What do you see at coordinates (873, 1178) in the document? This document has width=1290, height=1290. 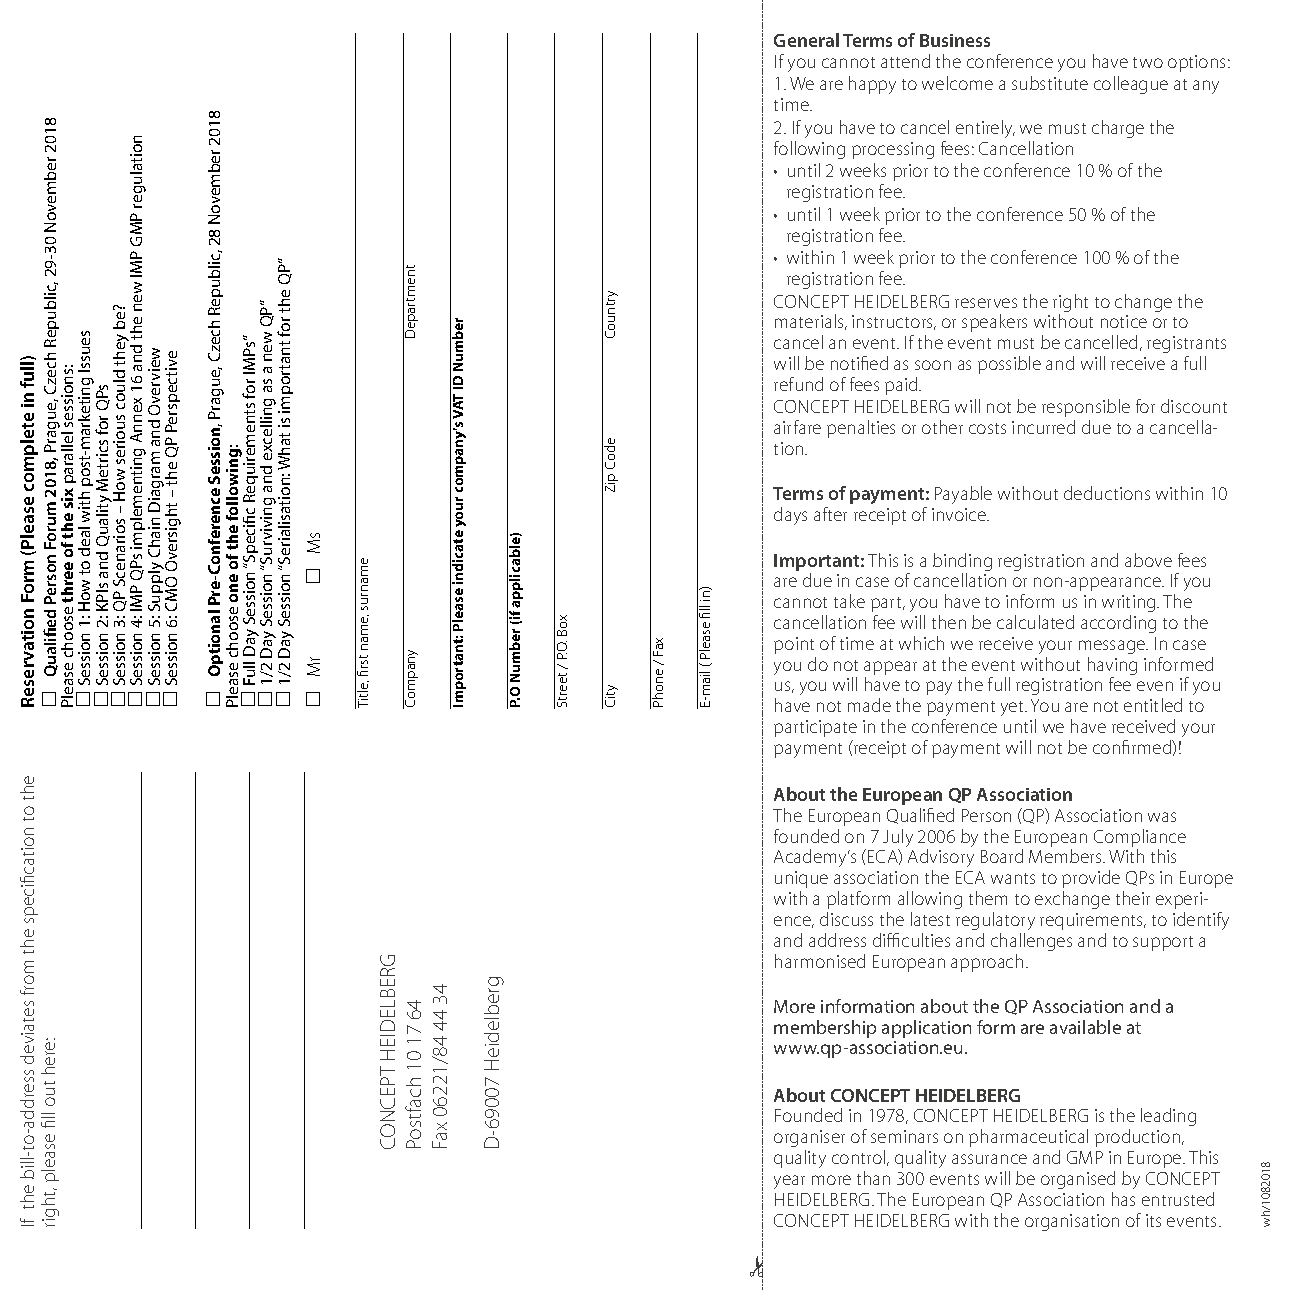 I see `than` at bounding box center [873, 1178].
